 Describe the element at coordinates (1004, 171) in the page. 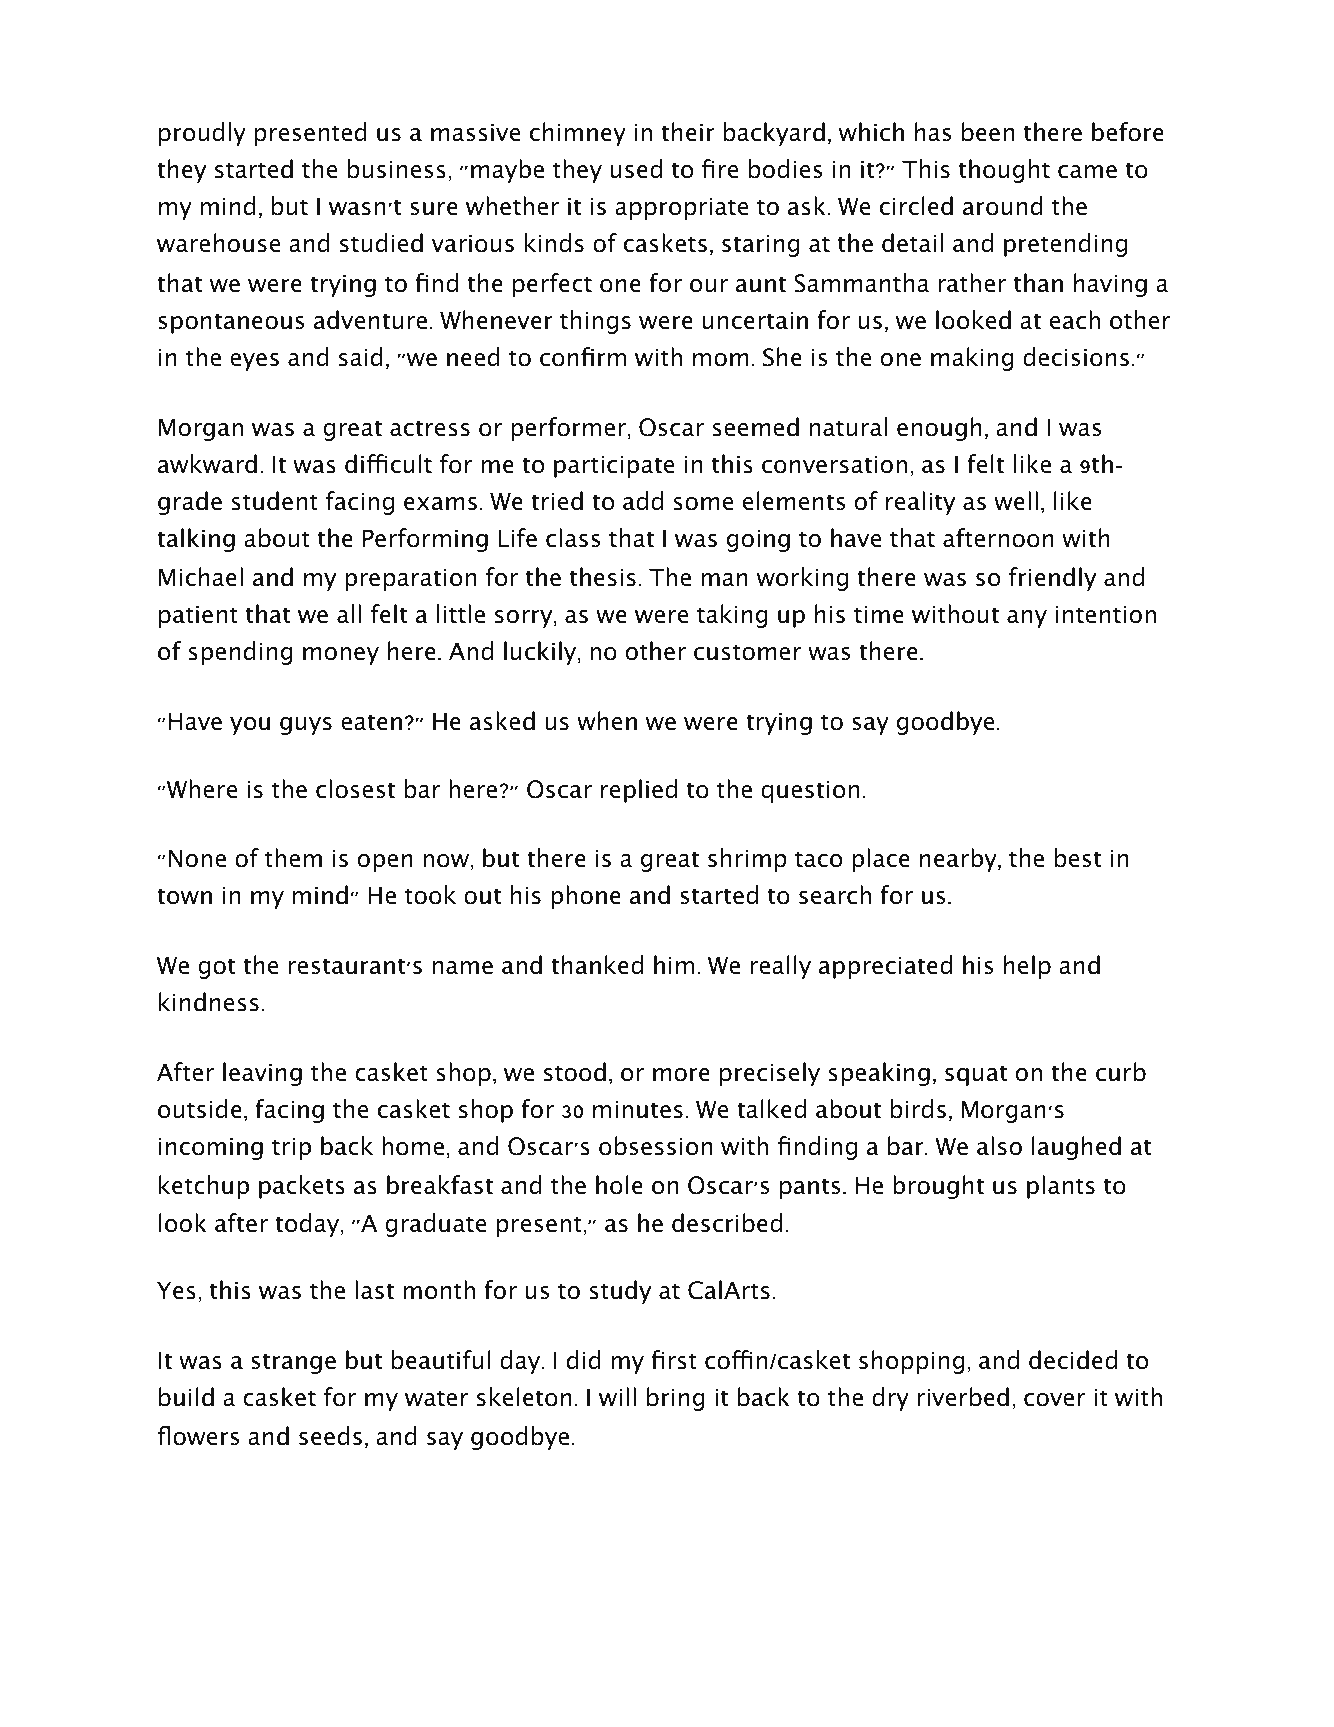

I see `thought` at that location.
